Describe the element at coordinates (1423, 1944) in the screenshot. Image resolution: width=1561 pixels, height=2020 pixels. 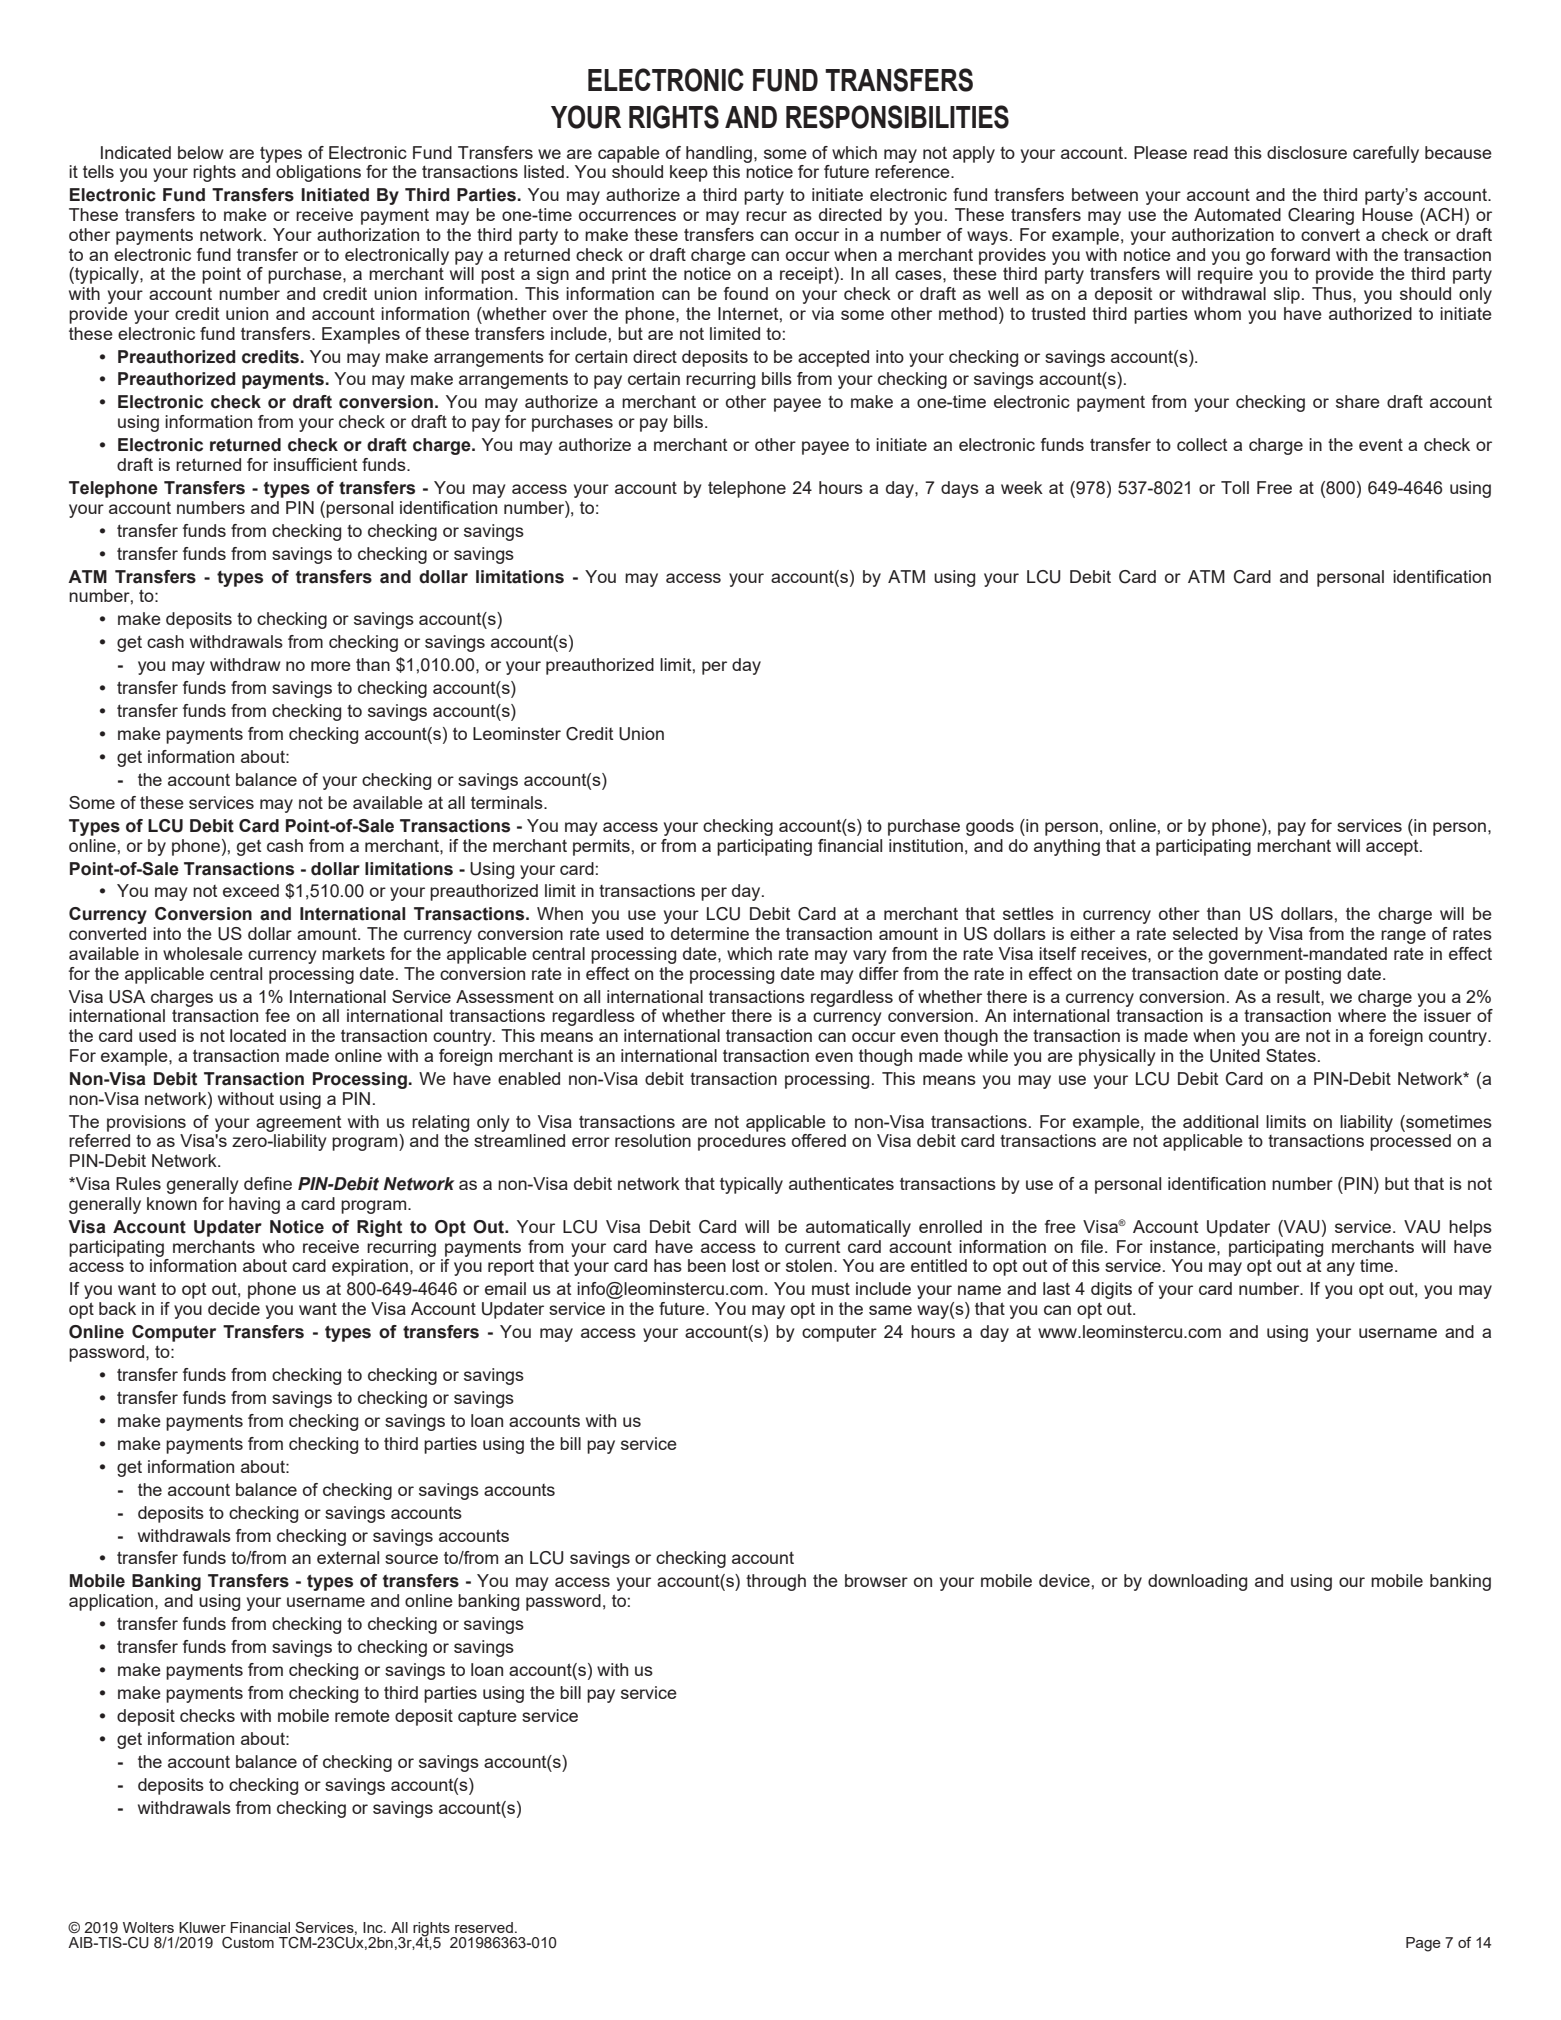
I see `Page` at that location.
